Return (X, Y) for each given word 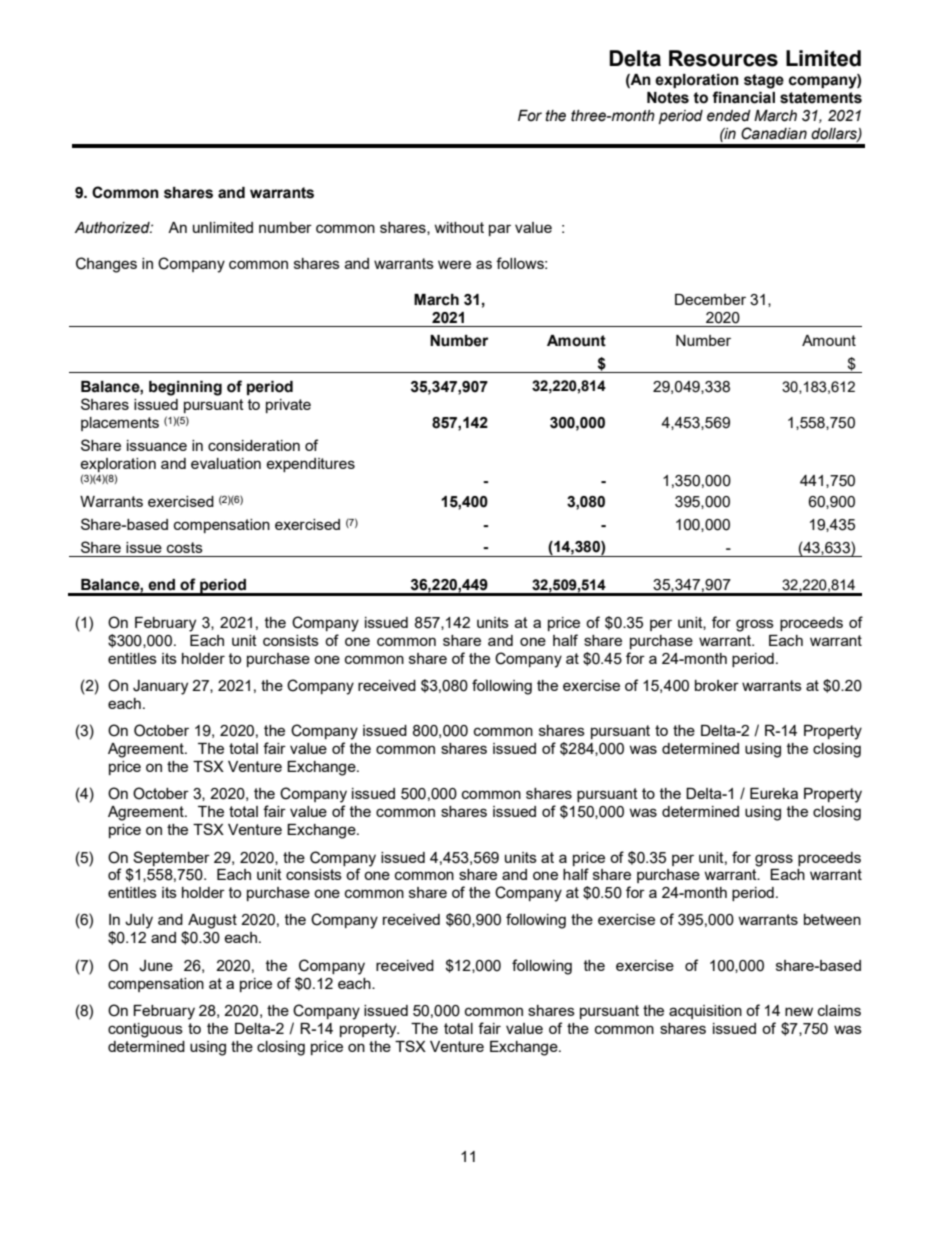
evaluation (226, 463)
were (454, 264)
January (160, 687)
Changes (106, 265)
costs (185, 547)
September (171, 858)
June (156, 966)
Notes (668, 98)
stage (764, 81)
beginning (185, 388)
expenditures (310, 465)
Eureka (774, 793)
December (710, 299)
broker (717, 685)
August (212, 921)
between (832, 919)
